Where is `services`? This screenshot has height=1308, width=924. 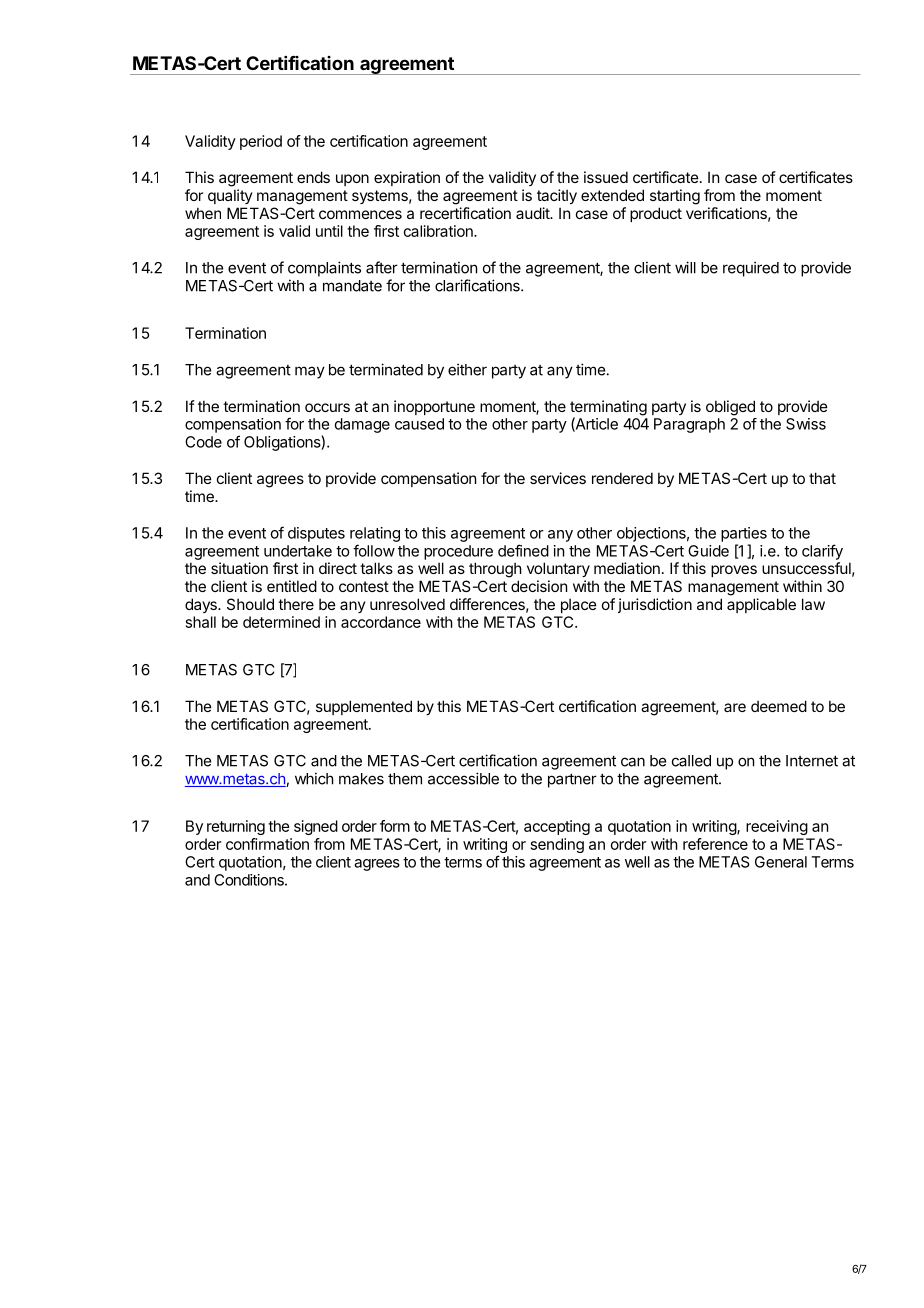
services is located at coordinates (558, 478).
